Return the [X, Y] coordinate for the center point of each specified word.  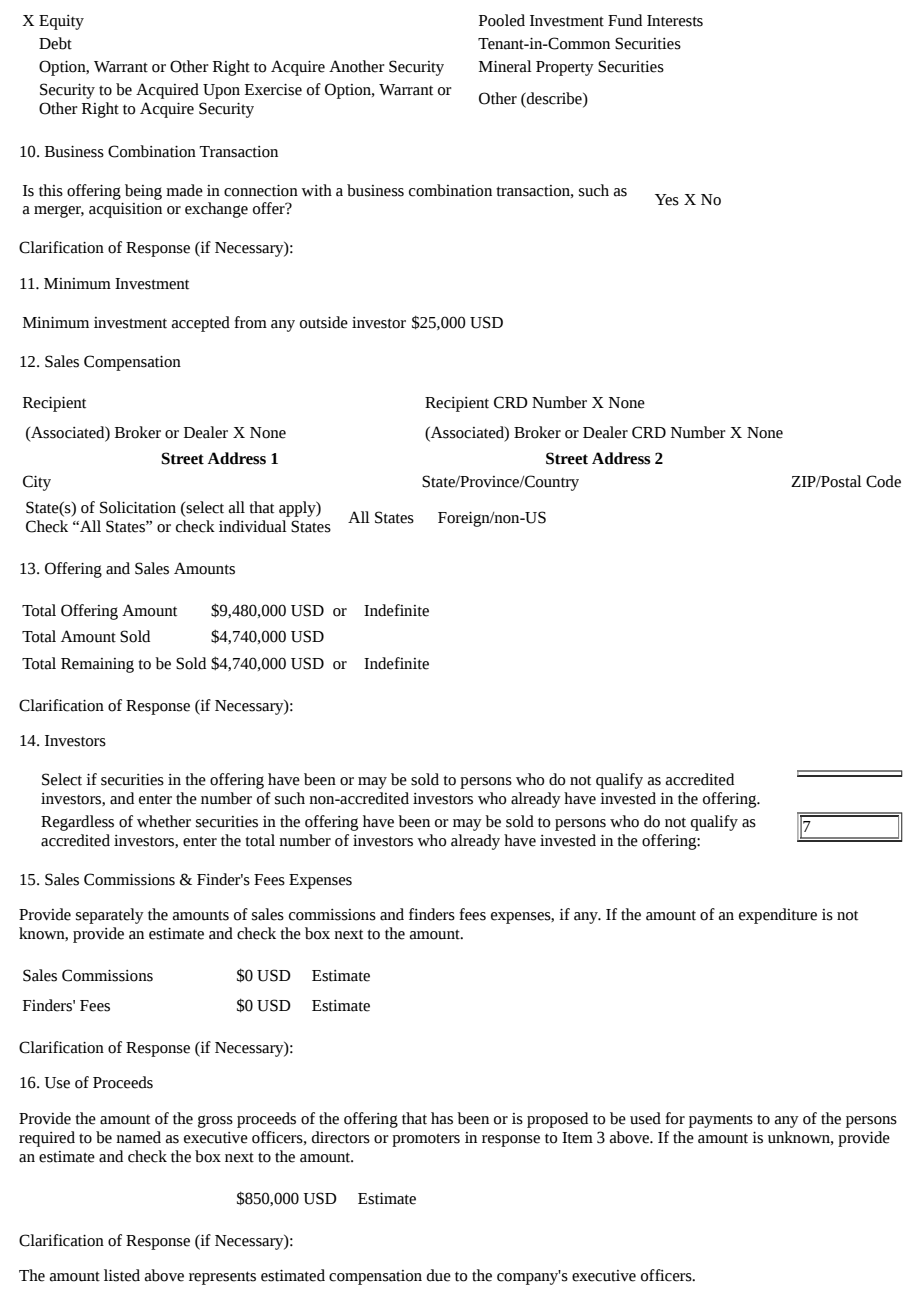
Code [883, 481]
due [439, 1275]
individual [253, 526]
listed [122, 1275]
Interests [675, 21]
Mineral [505, 66]
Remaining [97, 665]
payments [721, 1121]
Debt [55, 43]
